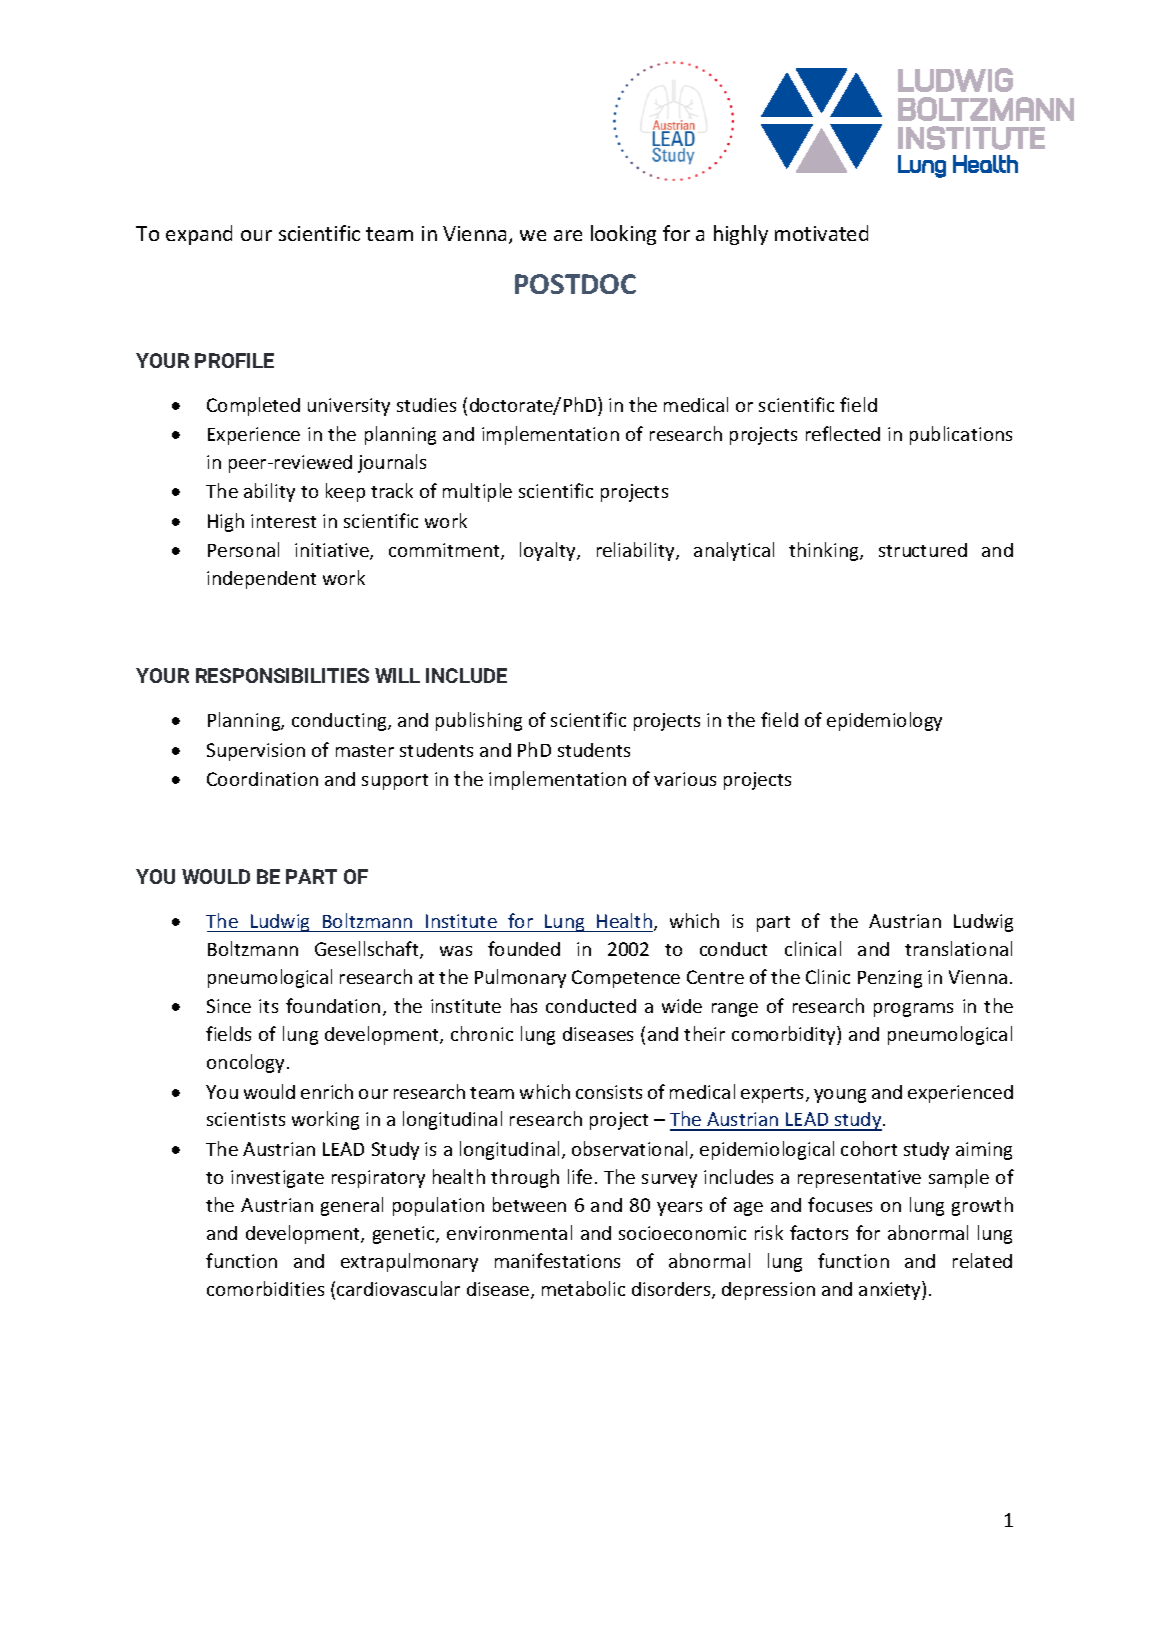 The width and height of the screenshot is (1151, 1628). Describe the element at coordinates (199, 235) in the screenshot. I see `expand` at that location.
